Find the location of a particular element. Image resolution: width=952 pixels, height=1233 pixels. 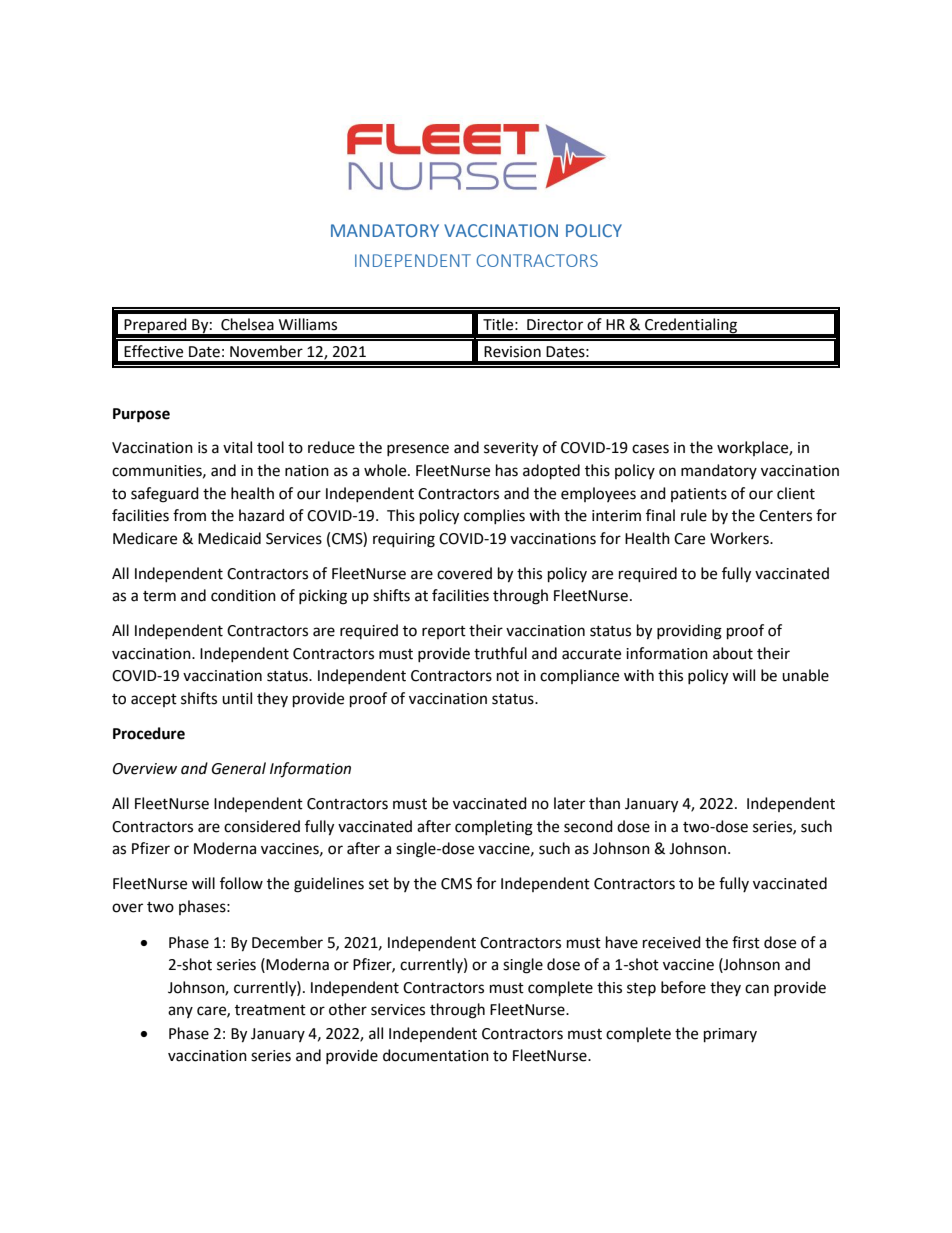

follow is located at coordinates (241, 883).
